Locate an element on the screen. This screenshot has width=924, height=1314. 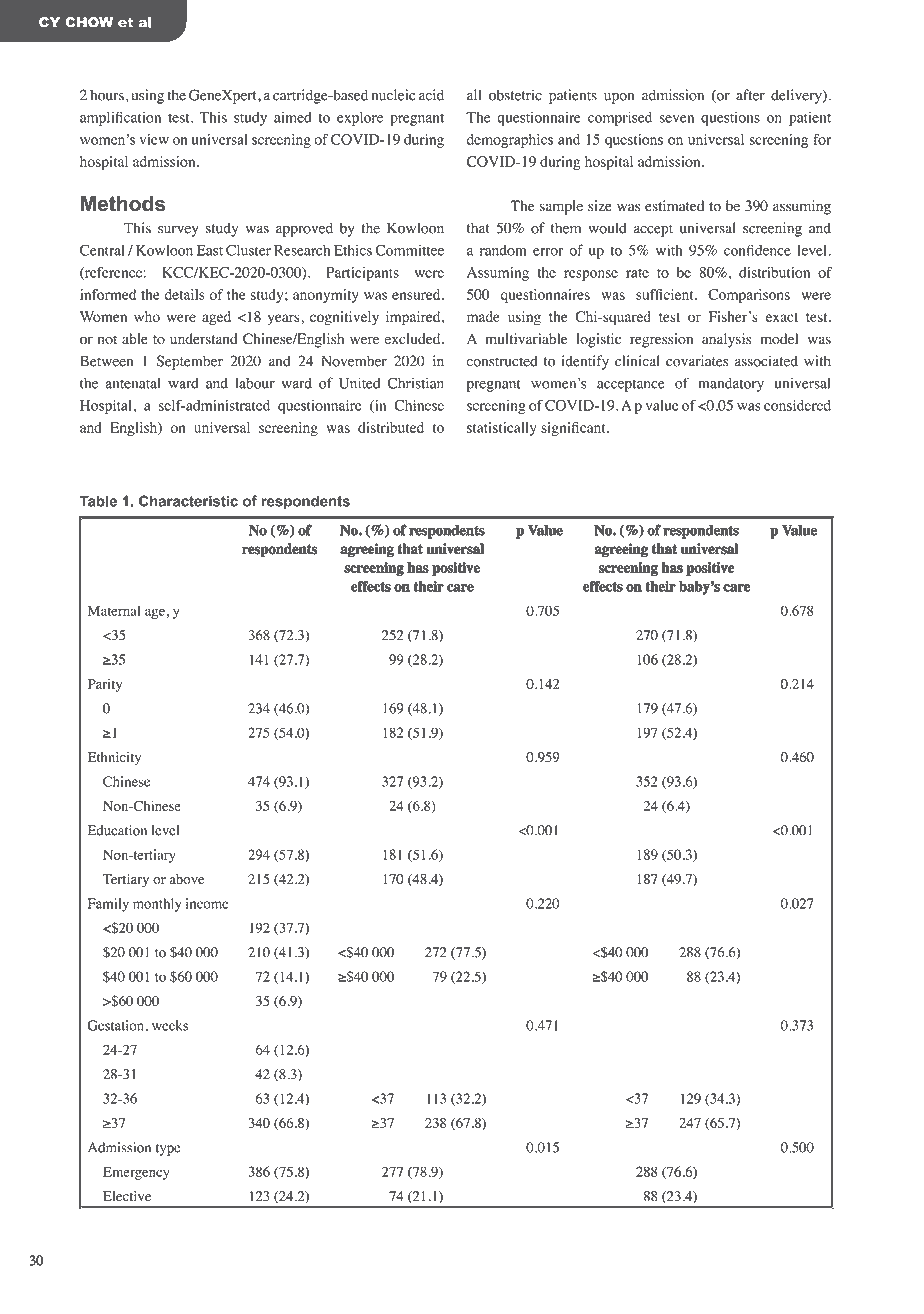
Emergency is located at coordinates (136, 1173).
